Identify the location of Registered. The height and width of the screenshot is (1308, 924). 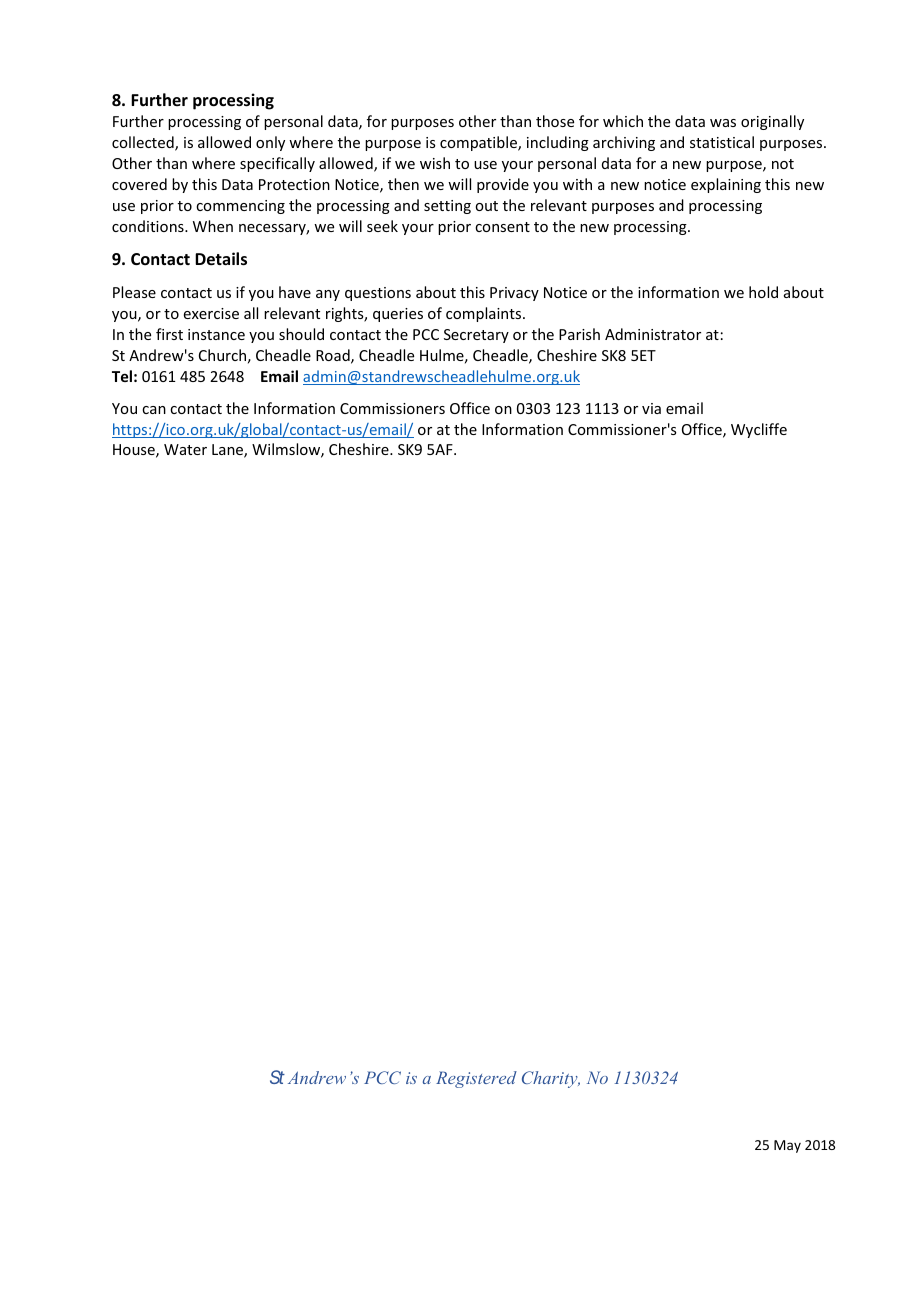
(476, 1079).
